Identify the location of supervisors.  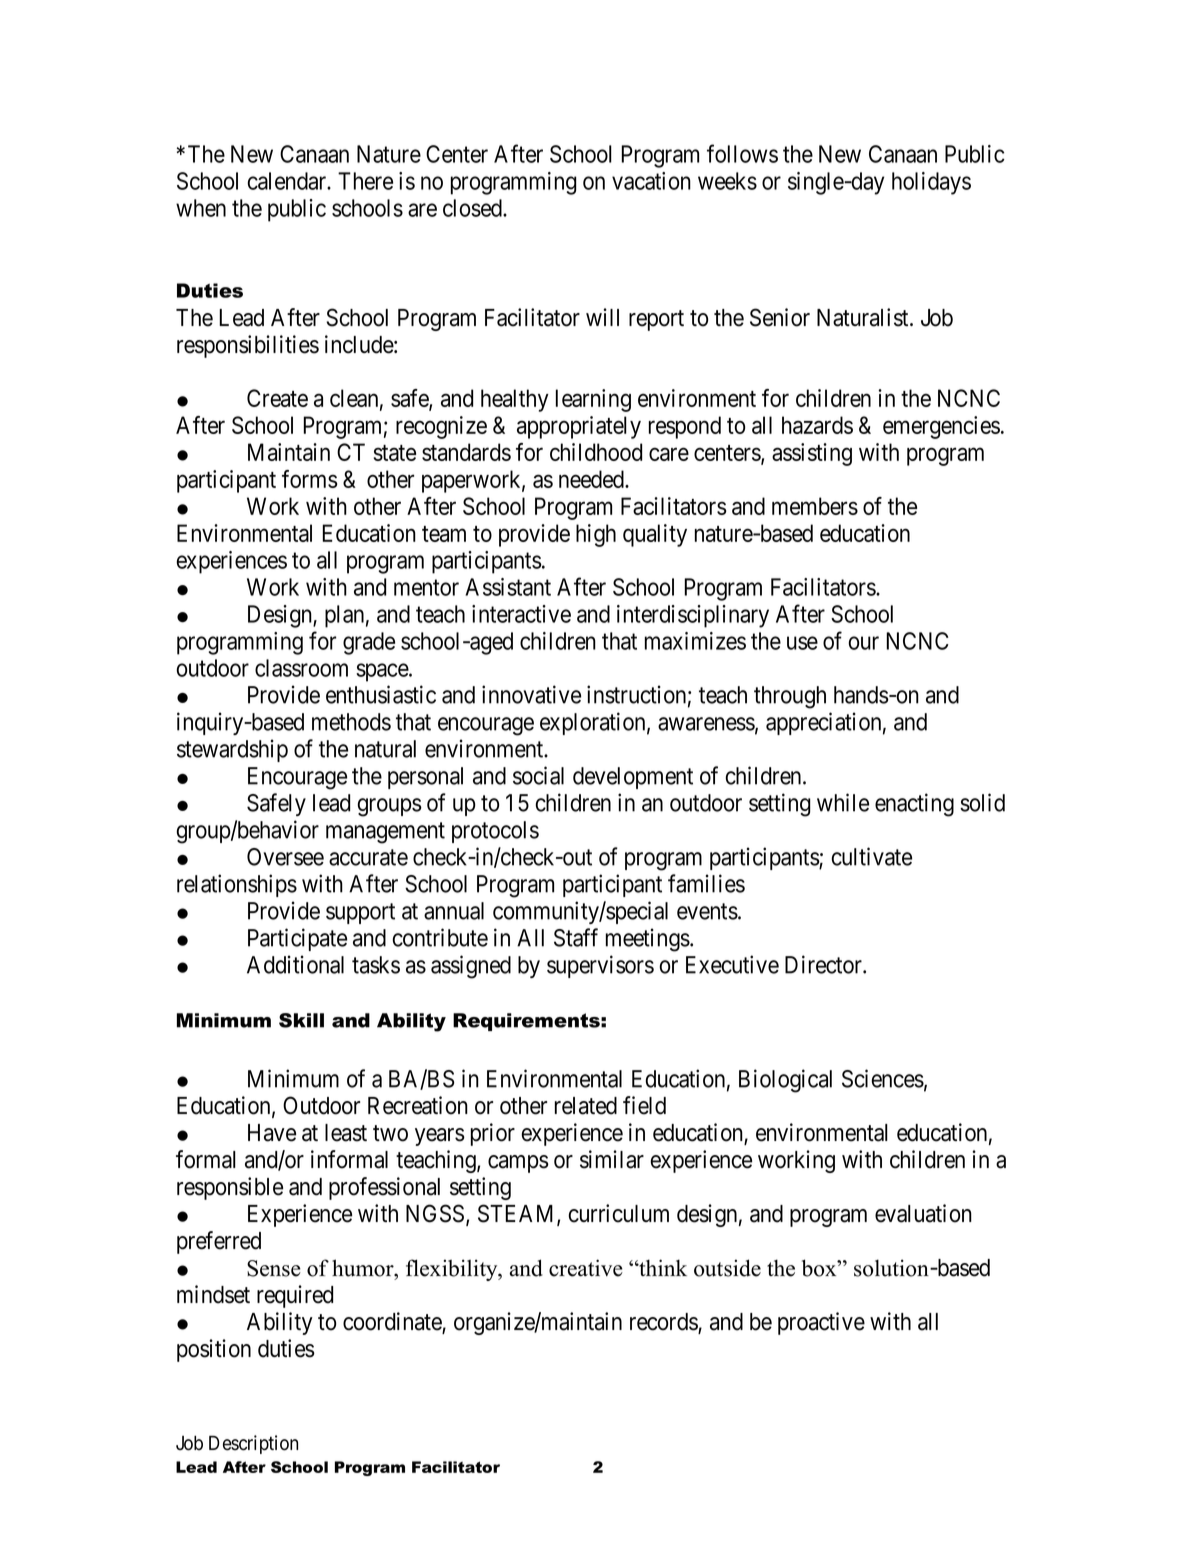
(600, 966).
